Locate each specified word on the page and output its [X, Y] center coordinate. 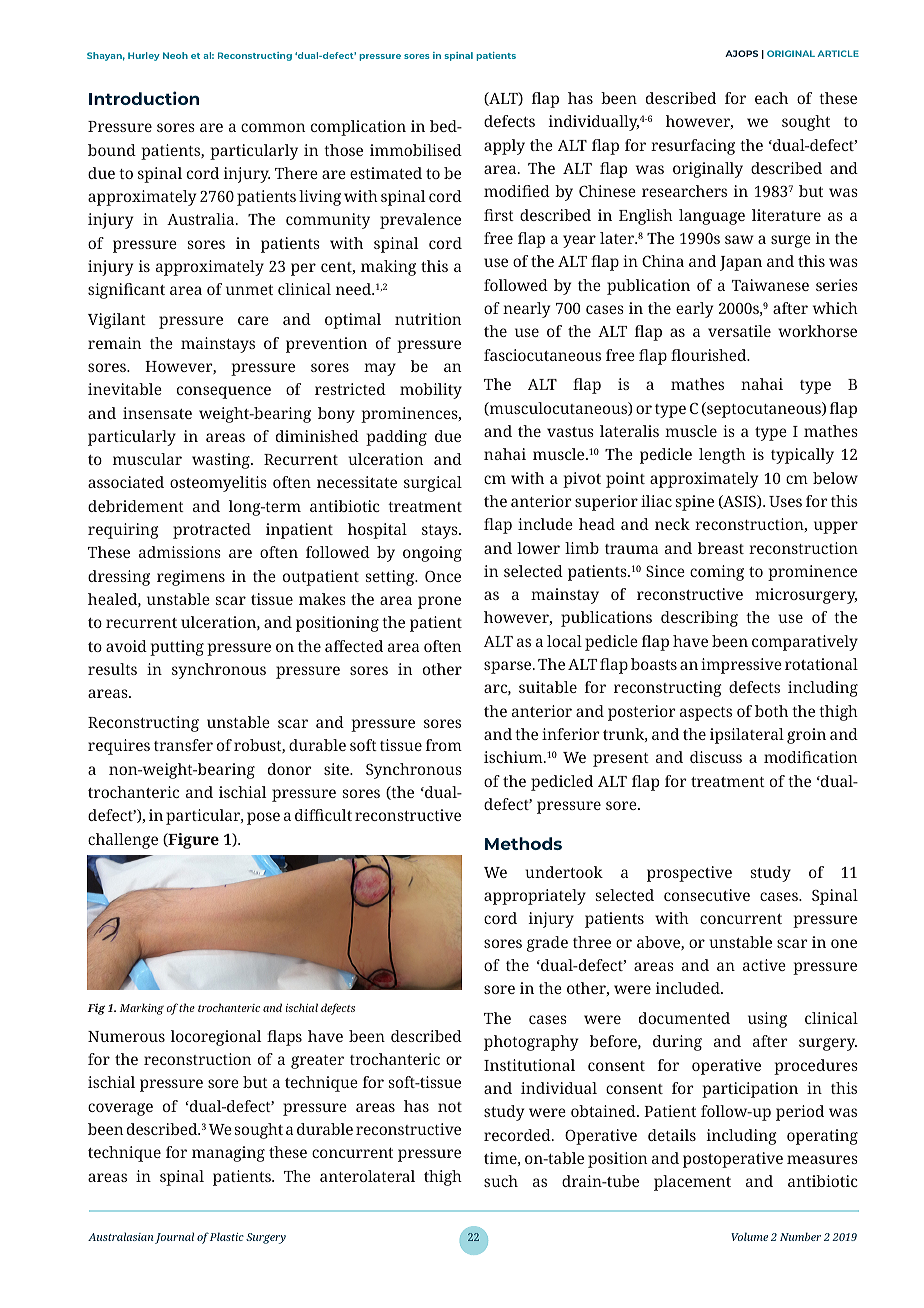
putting [177, 648]
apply [504, 147]
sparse [509, 667]
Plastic [227, 1236]
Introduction [144, 98]
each [771, 98]
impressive [741, 666]
